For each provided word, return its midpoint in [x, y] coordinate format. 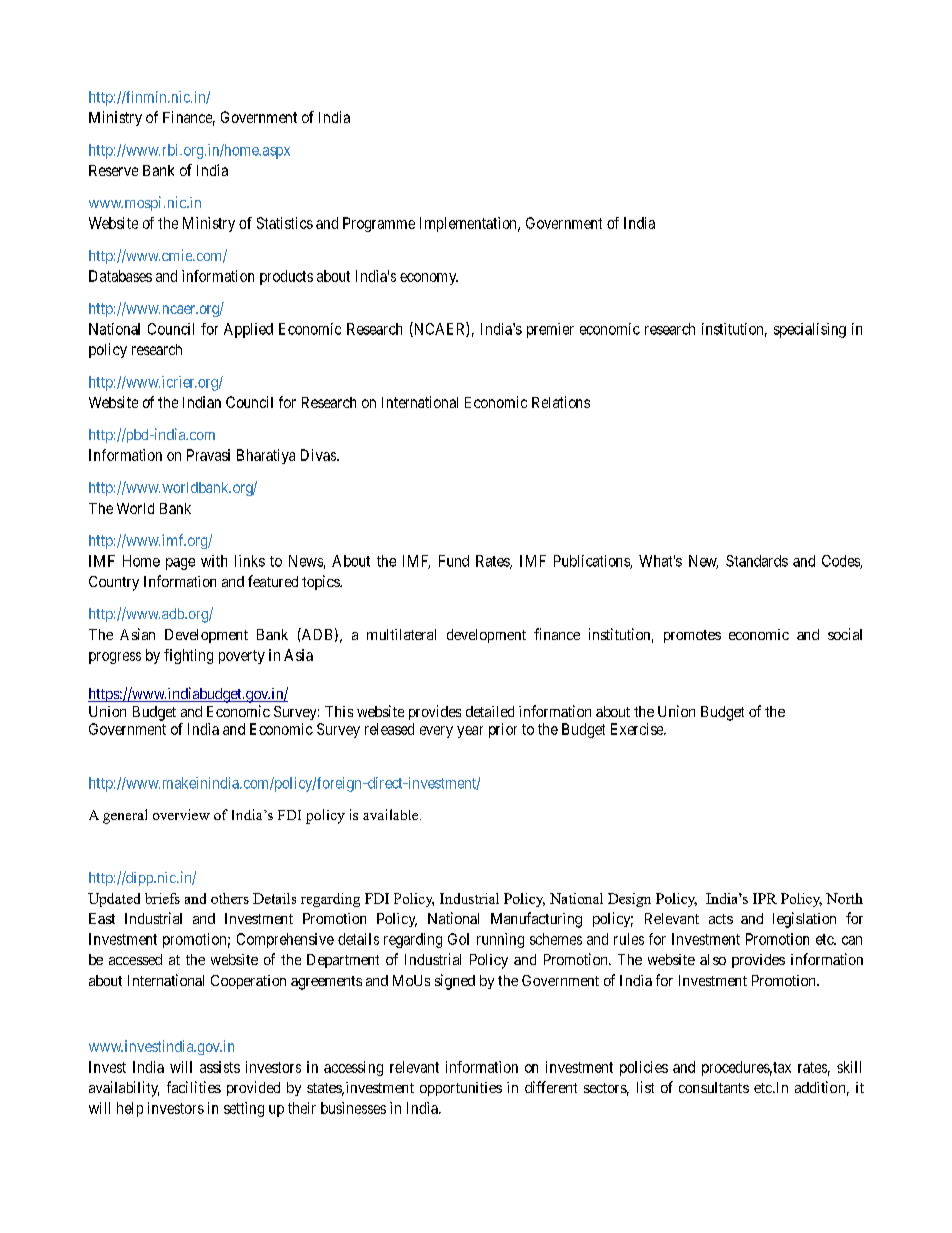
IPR [765, 898]
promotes [692, 636]
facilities [194, 1087]
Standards [757, 561]
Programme [379, 224]
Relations [561, 402]
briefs [162, 898]
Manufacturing [536, 920]
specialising [810, 330]
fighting [188, 656]
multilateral [401, 634]
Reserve [113, 170]
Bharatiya [266, 456]
